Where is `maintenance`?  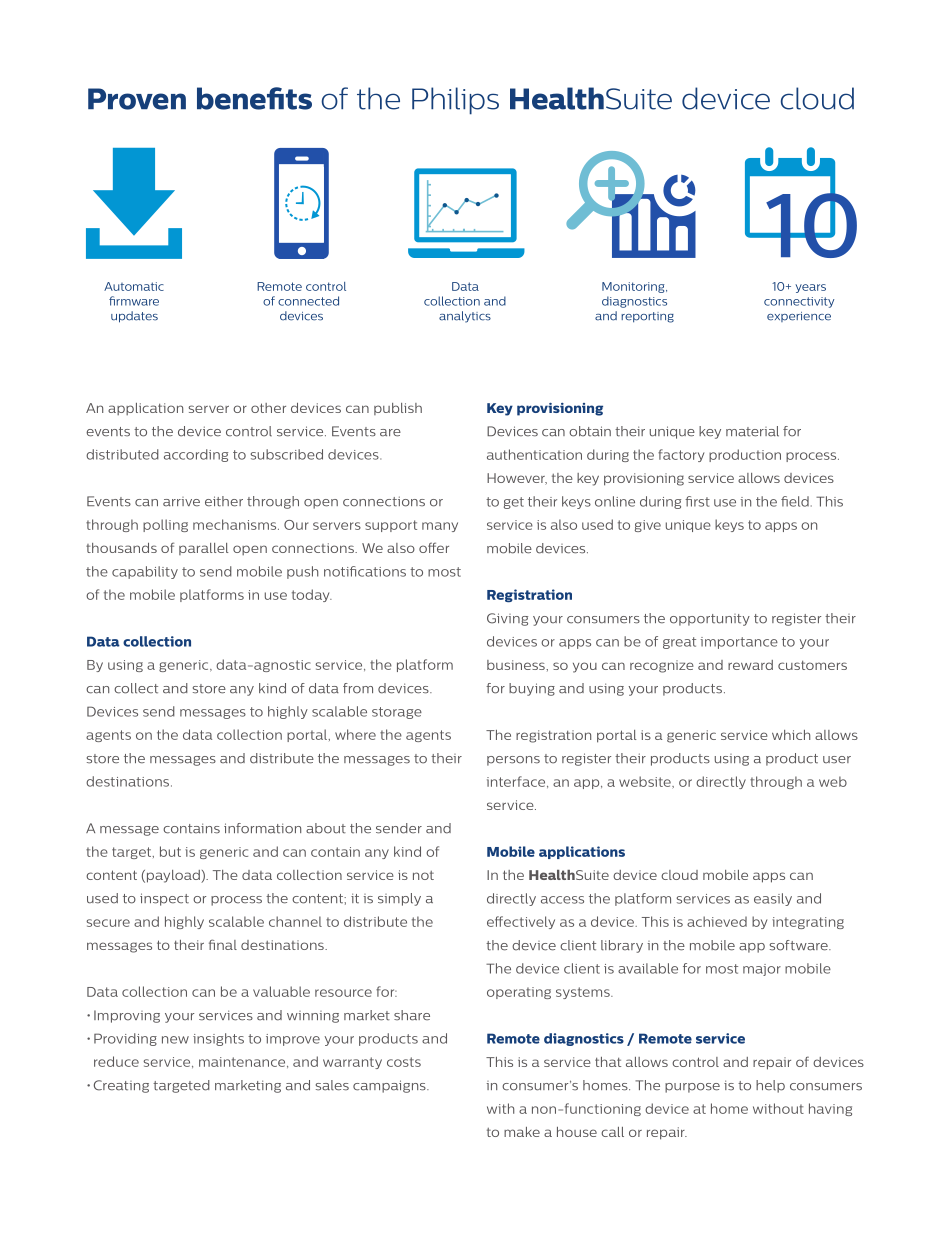
maintenance is located at coordinates (243, 1062).
